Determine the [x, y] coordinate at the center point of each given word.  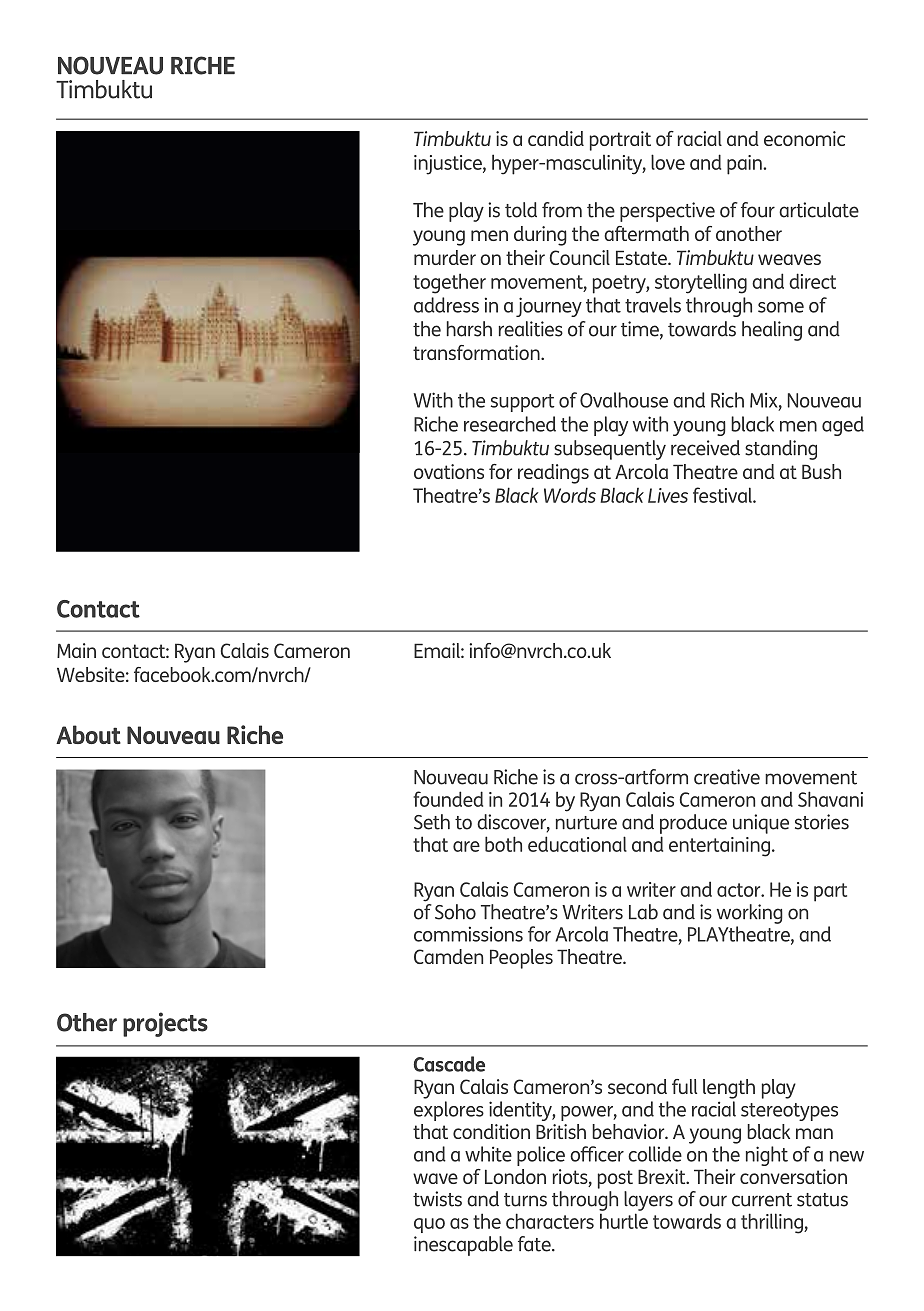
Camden [448, 956]
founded [448, 799]
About [88, 734]
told [521, 210]
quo [429, 1225]
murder [445, 257]
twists [437, 1199]
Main [76, 650]
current [762, 1200]
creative [727, 777]
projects [165, 1024]
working [750, 914]
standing [781, 450]
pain [745, 165]
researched [510, 424]
